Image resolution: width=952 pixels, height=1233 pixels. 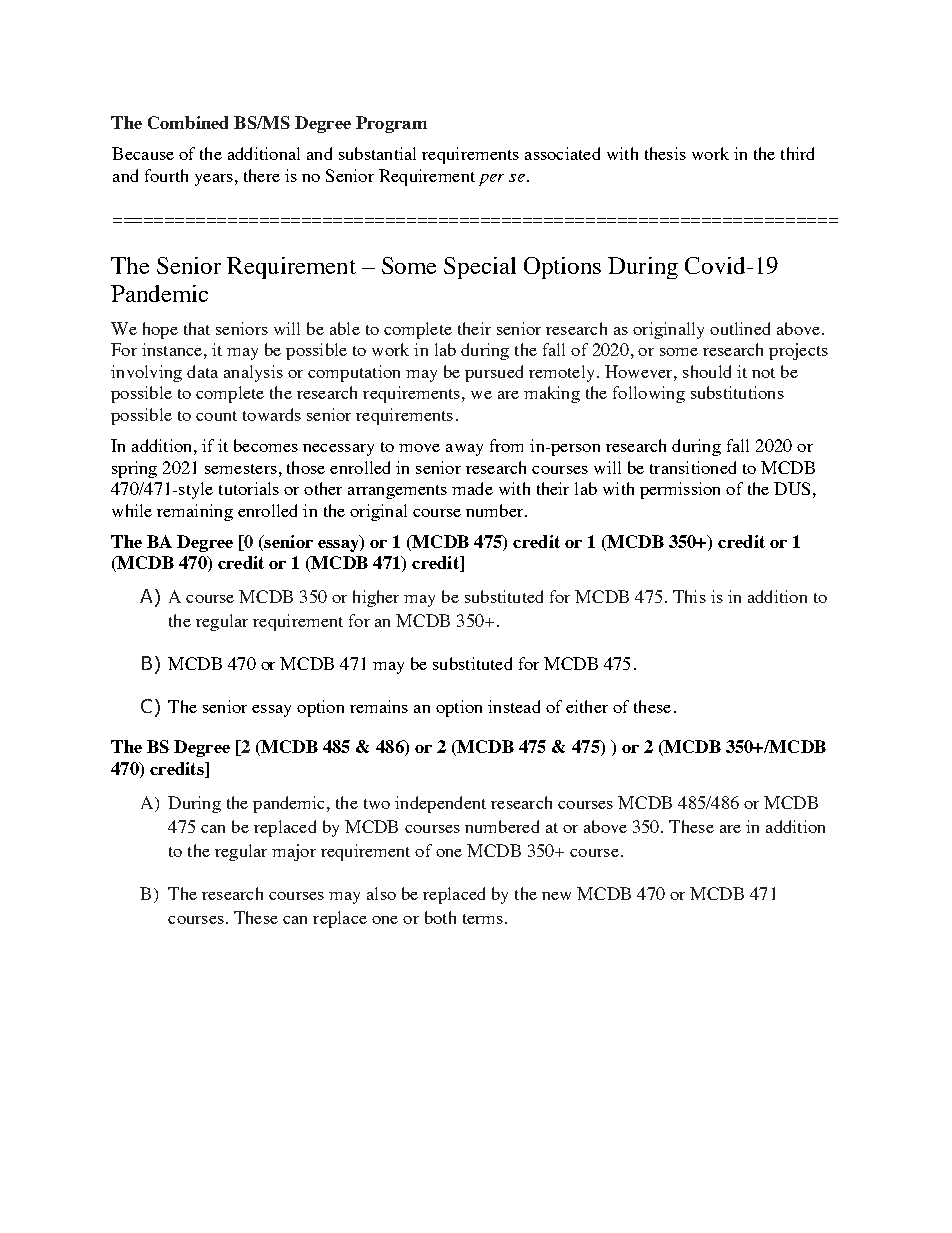 What do you see at coordinates (379, 706) in the document?
I see `remains` at bounding box center [379, 706].
